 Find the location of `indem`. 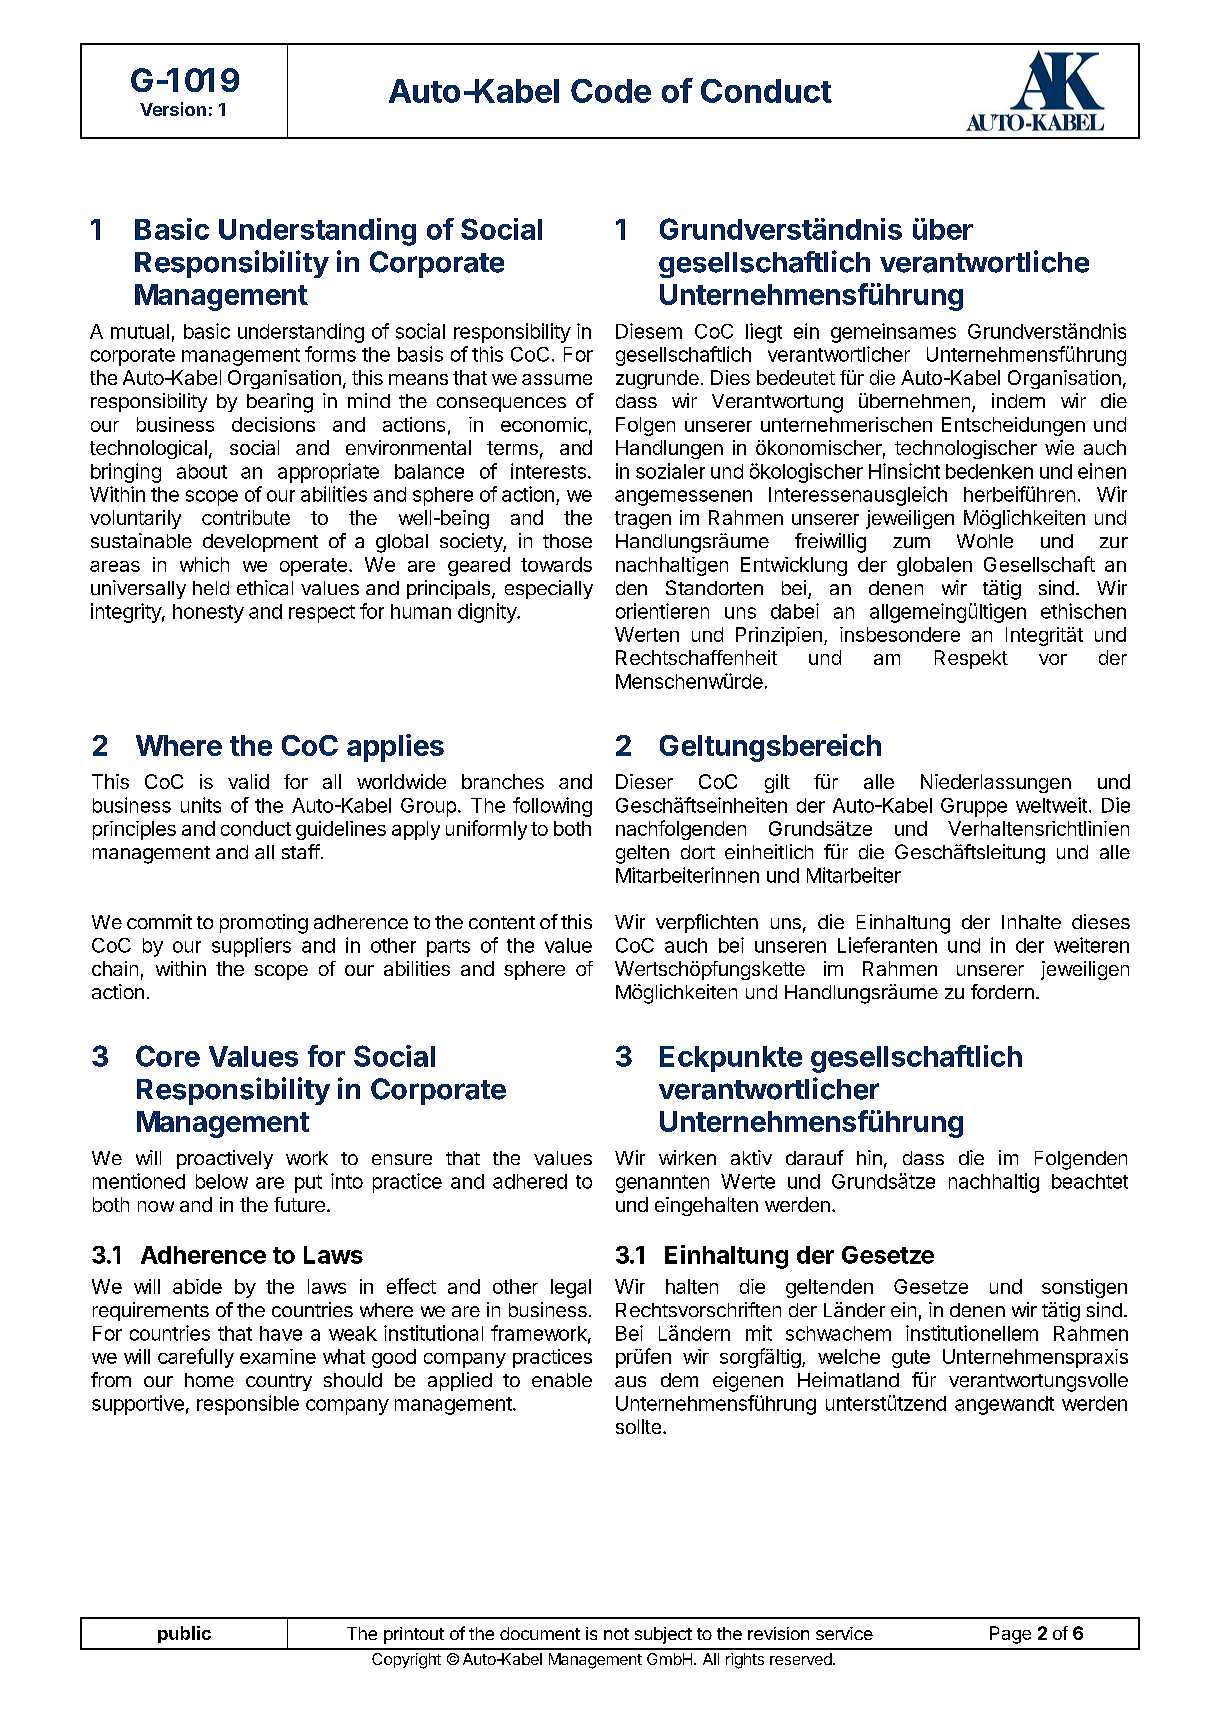

indem is located at coordinates (1018, 400).
